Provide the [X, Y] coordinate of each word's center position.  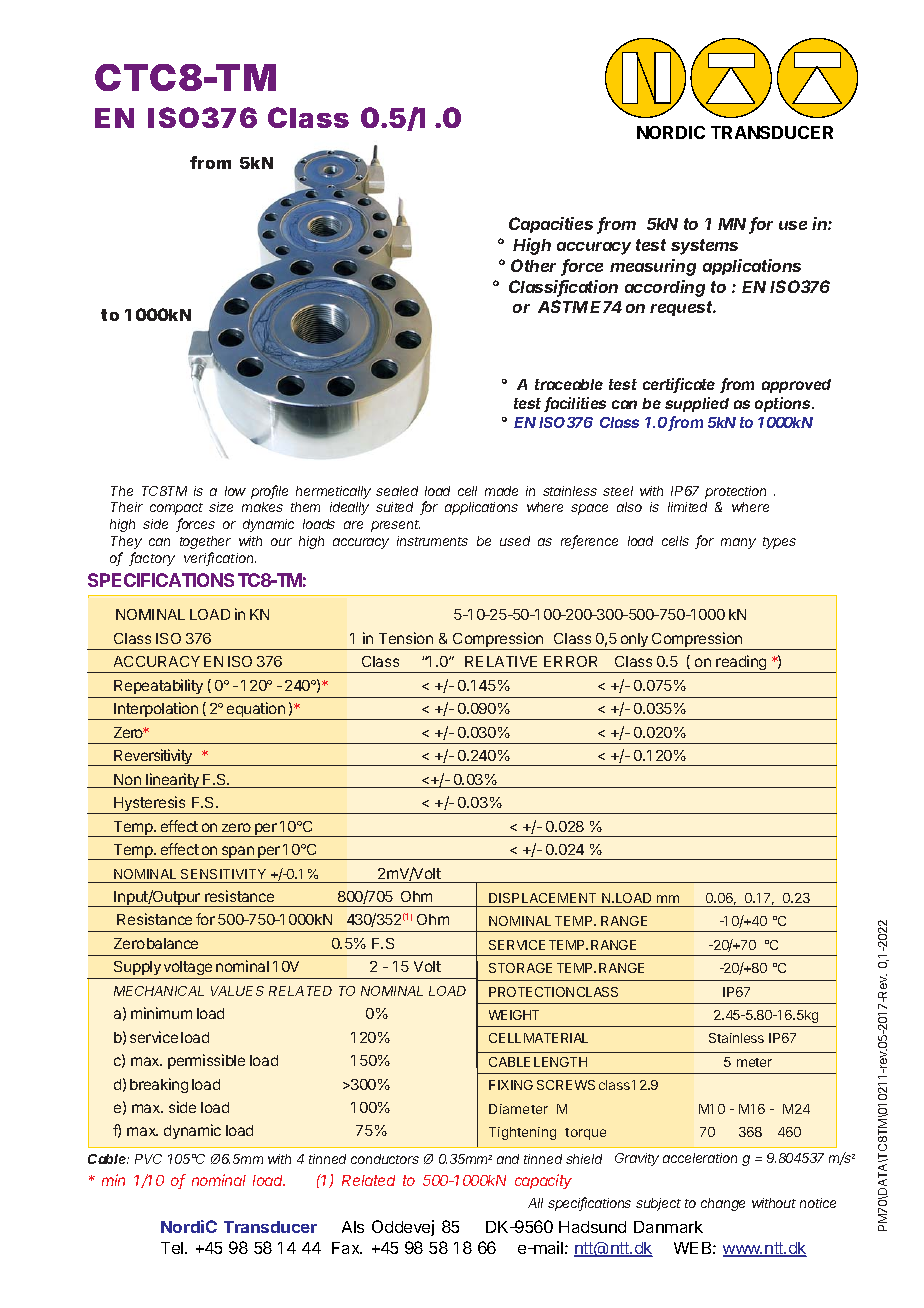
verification [220, 559]
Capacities [551, 225]
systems [704, 247]
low [235, 491]
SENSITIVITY [223, 874]
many [738, 543]
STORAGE [520, 968]
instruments [432, 541]
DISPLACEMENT [542, 898]
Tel [173, 1248]
